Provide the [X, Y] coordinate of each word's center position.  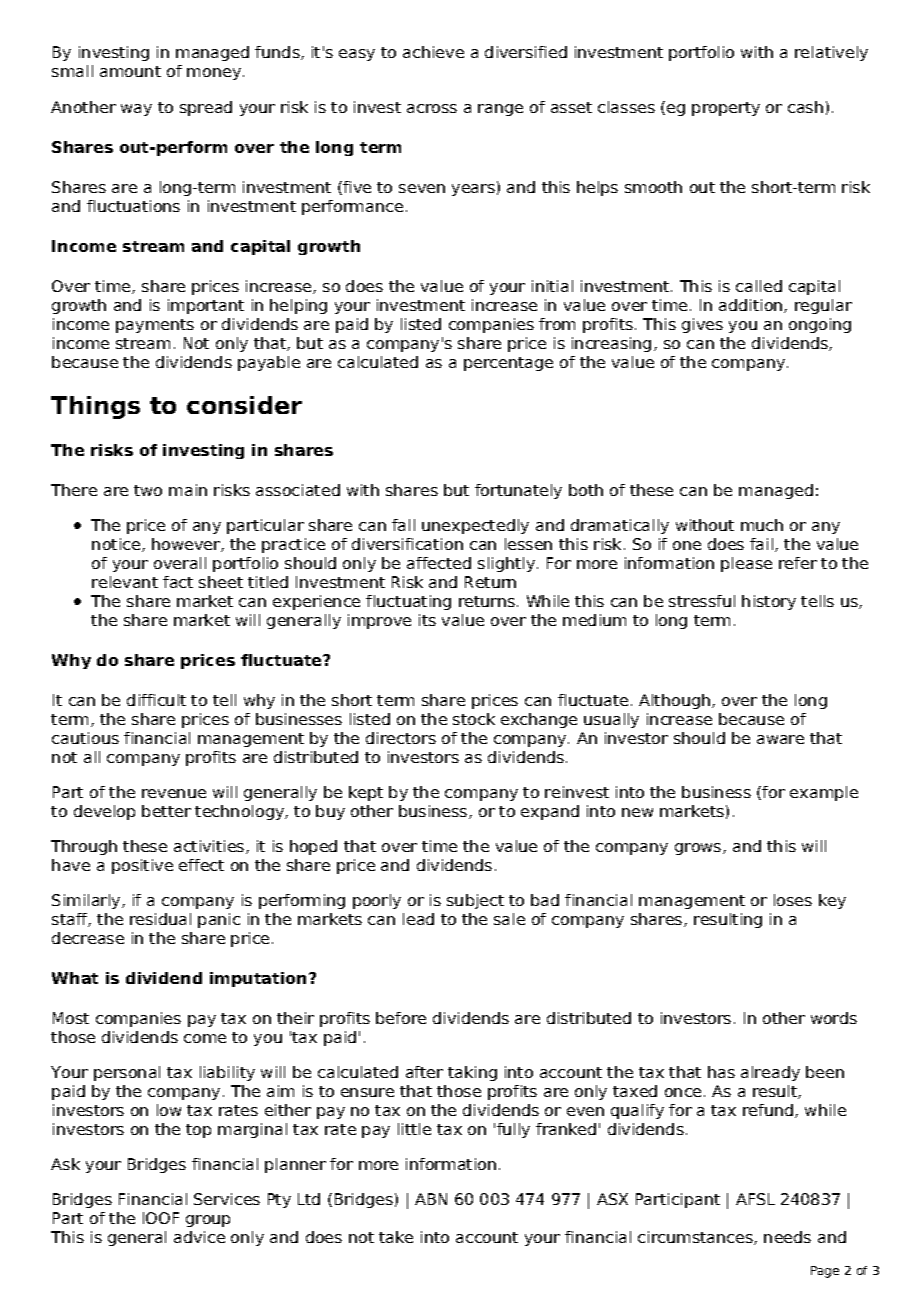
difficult [156, 700]
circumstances [696, 1238]
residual [160, 919]
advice [199, 1237]
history [769, 602]
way [136, 110]
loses [793, 900]
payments [155, 326]
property [726, 109]
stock [474, 719]
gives [702, 325]
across [432, 108]
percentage [508, 364]
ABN [431, 1199]
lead [418, 919]
